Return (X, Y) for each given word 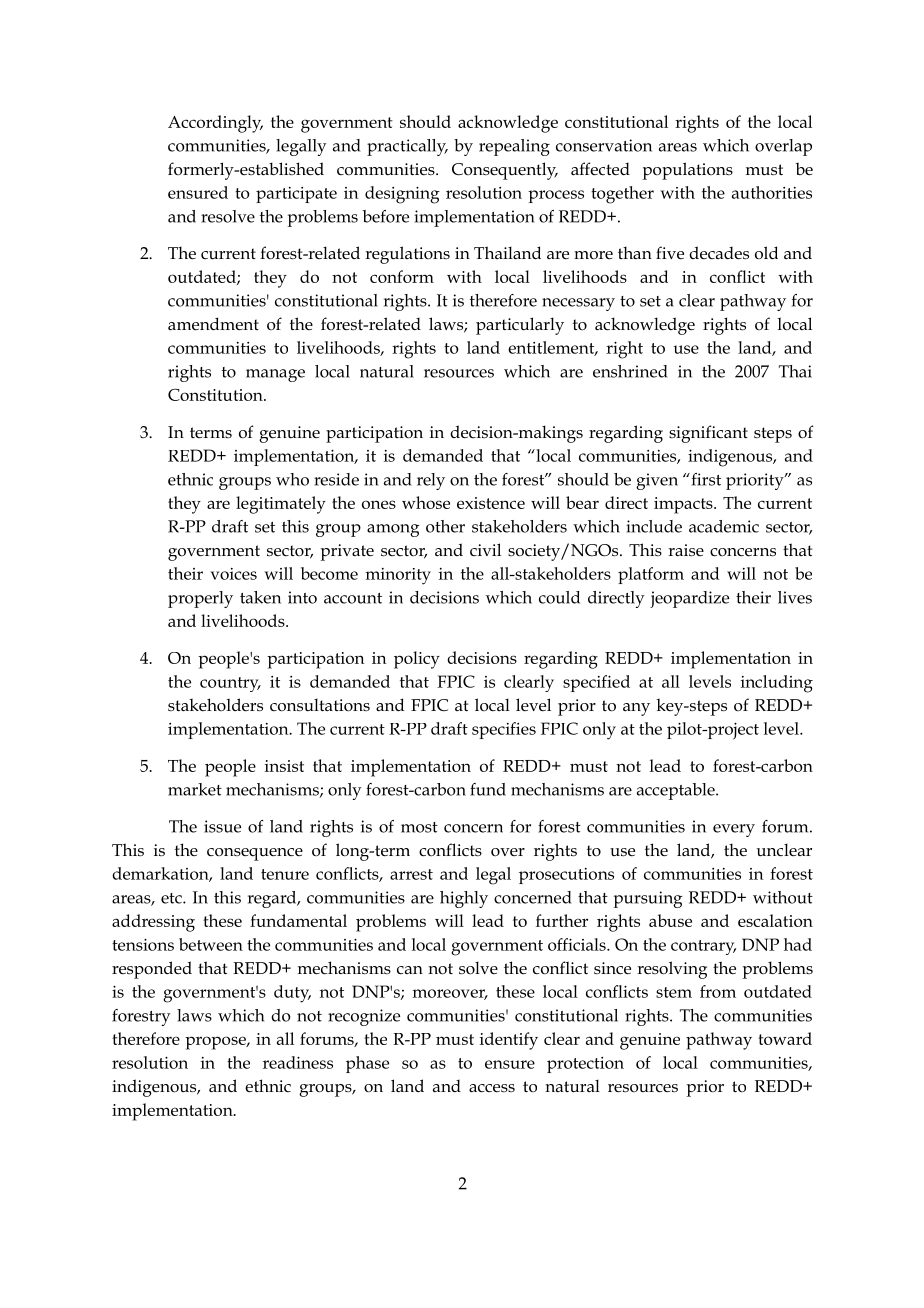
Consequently (505, 171)
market (195, 789)
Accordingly (215, 124)
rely (431, 481)
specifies (504, 730)
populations (688, 171)
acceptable (677, 791)
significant (708, 434)
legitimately (281, 505)
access (492, 1088)
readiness (298, 1062)
